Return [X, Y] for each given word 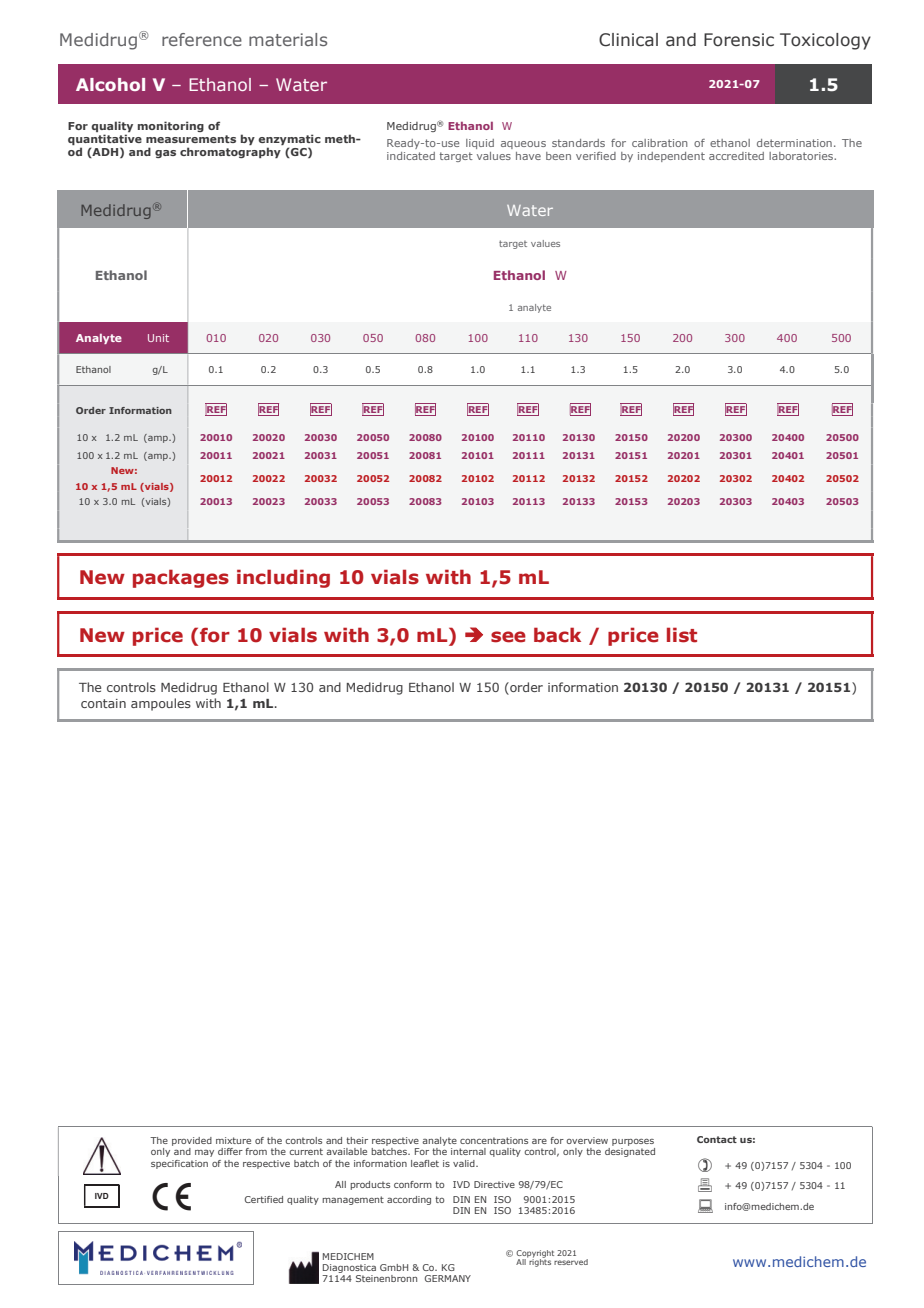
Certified [264, 1199]
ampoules [161, 704]
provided [192, 1141]
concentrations [494, 1140]
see [508, 637]
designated [630, 1152]
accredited [736, 156]
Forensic [739, 40]
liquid [480, 144]
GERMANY [448, 1278]
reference [202, 39]
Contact [717, 1139]
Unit [158, 338]
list [682, 635]
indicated [411, 156]
